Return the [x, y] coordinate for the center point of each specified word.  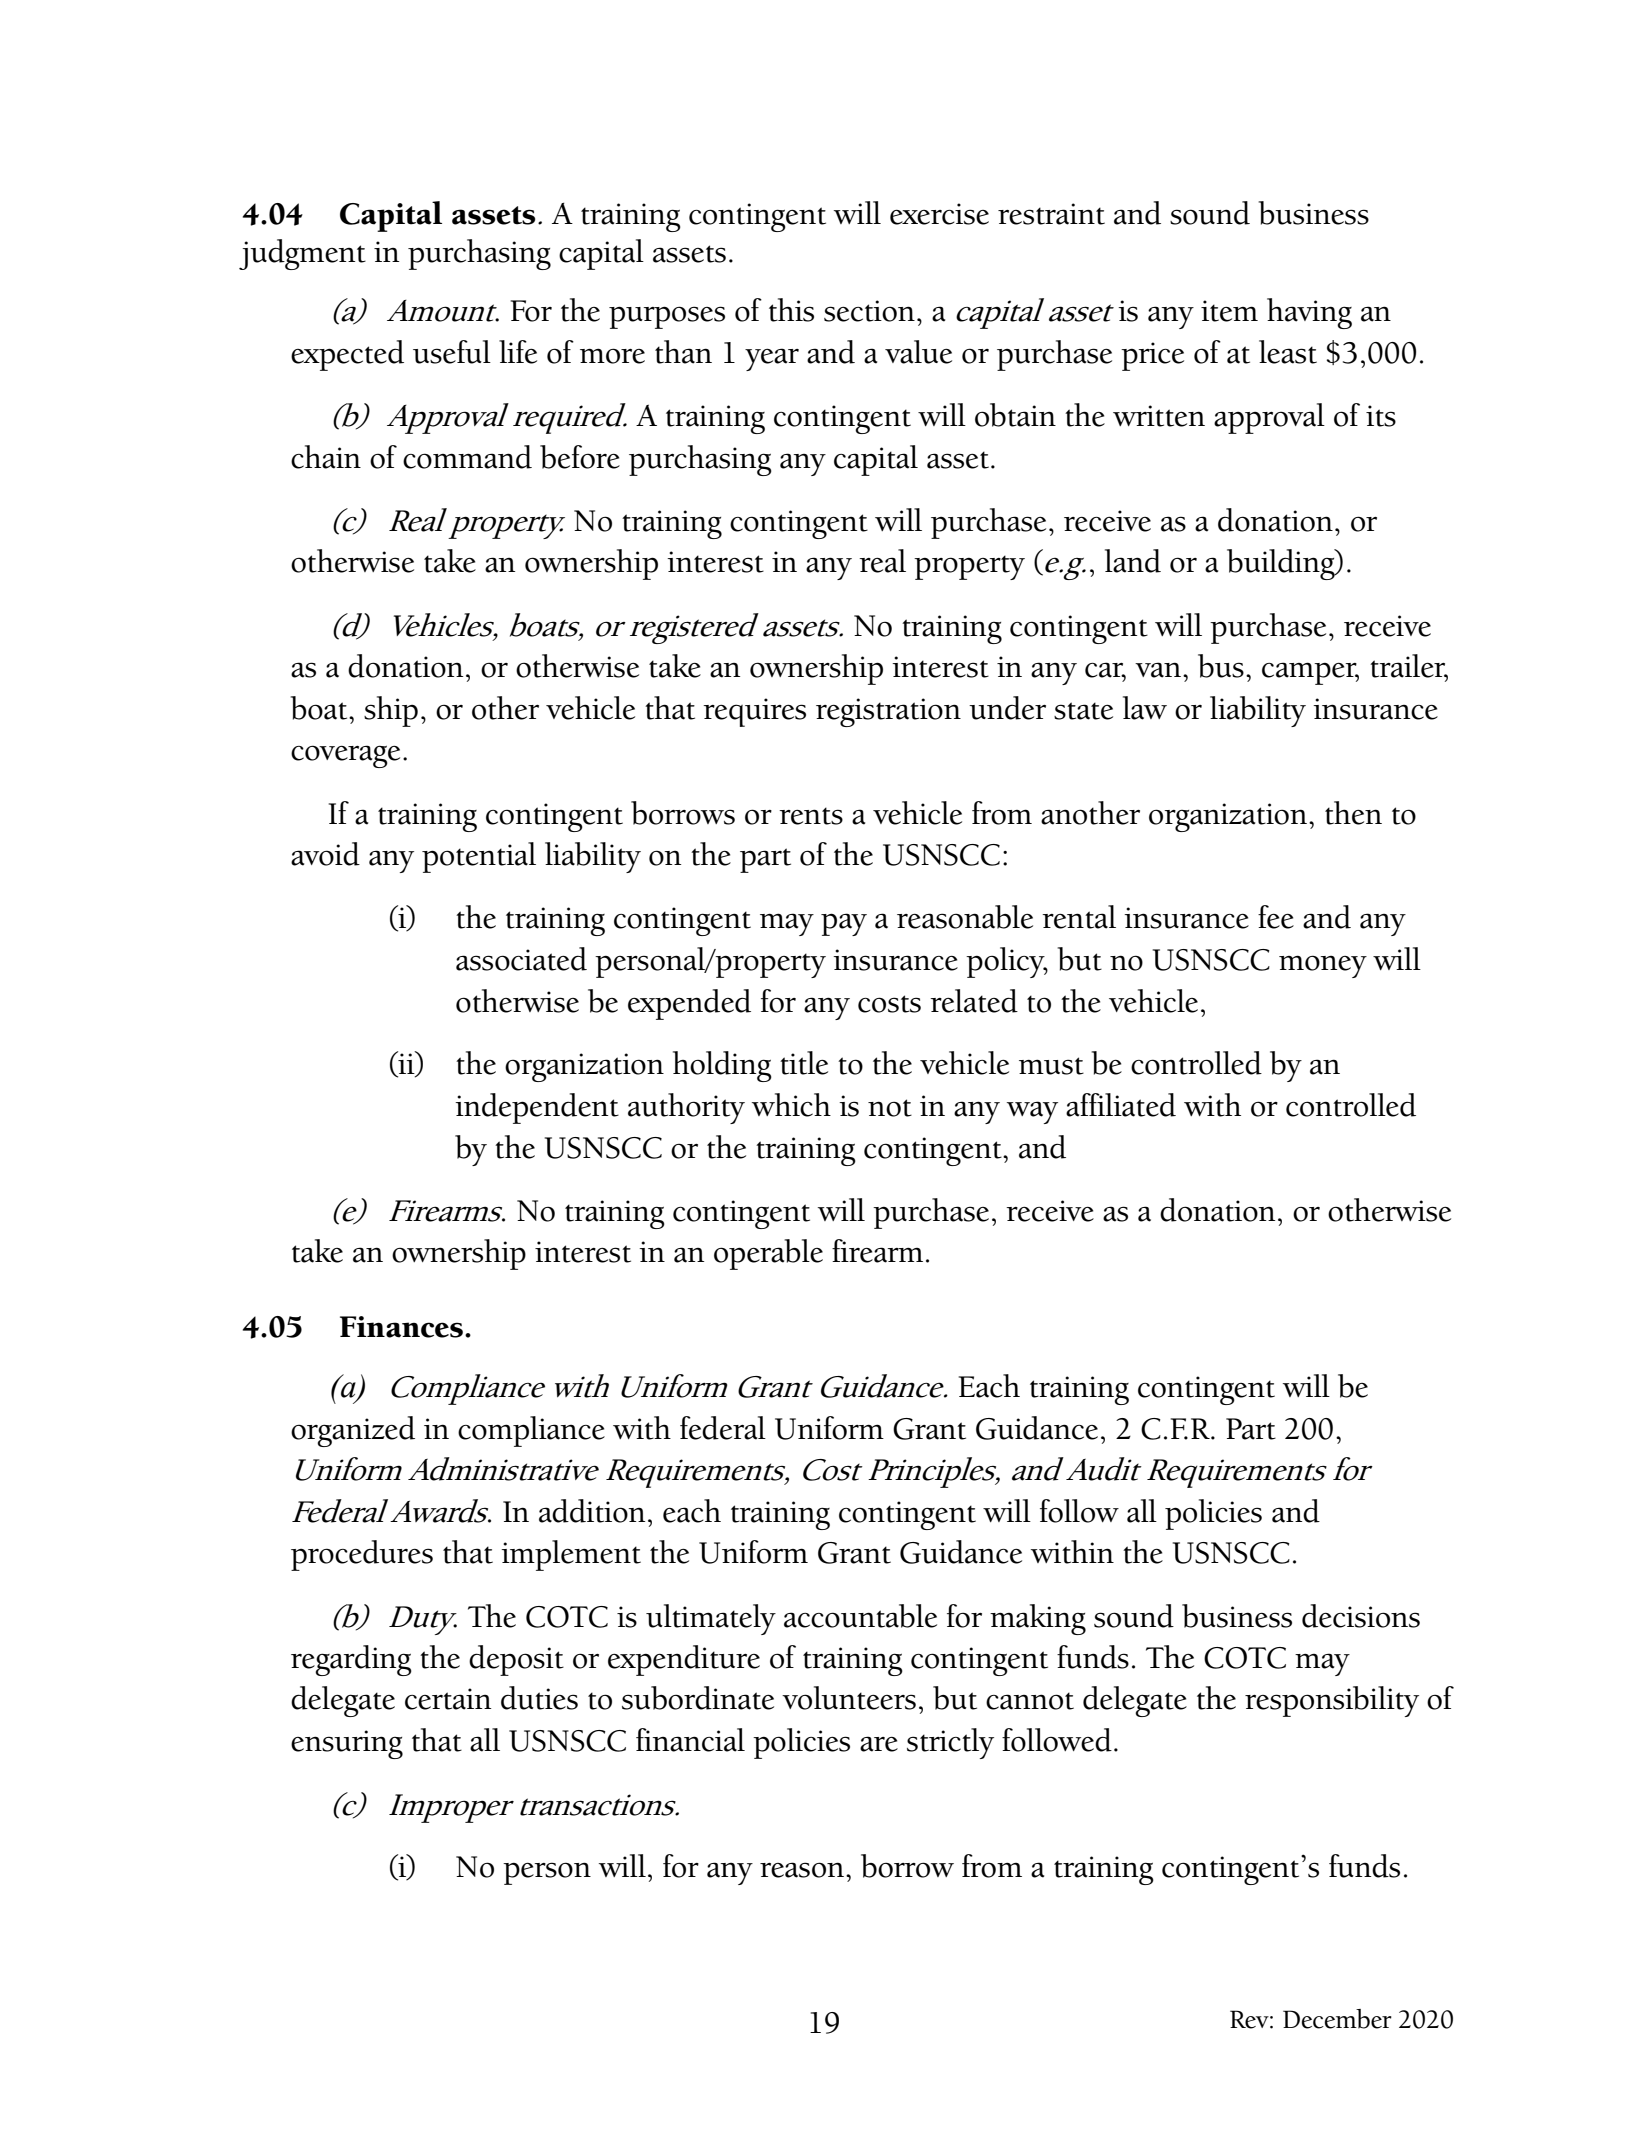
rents [811, 816]
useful [452, 352]
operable [768, 1254]
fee [1276, 917]
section [869, 311]
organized [353, 1431]
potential [479, 857]
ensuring [347, 1744]
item [1229, 311]
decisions [1361, 1616]
